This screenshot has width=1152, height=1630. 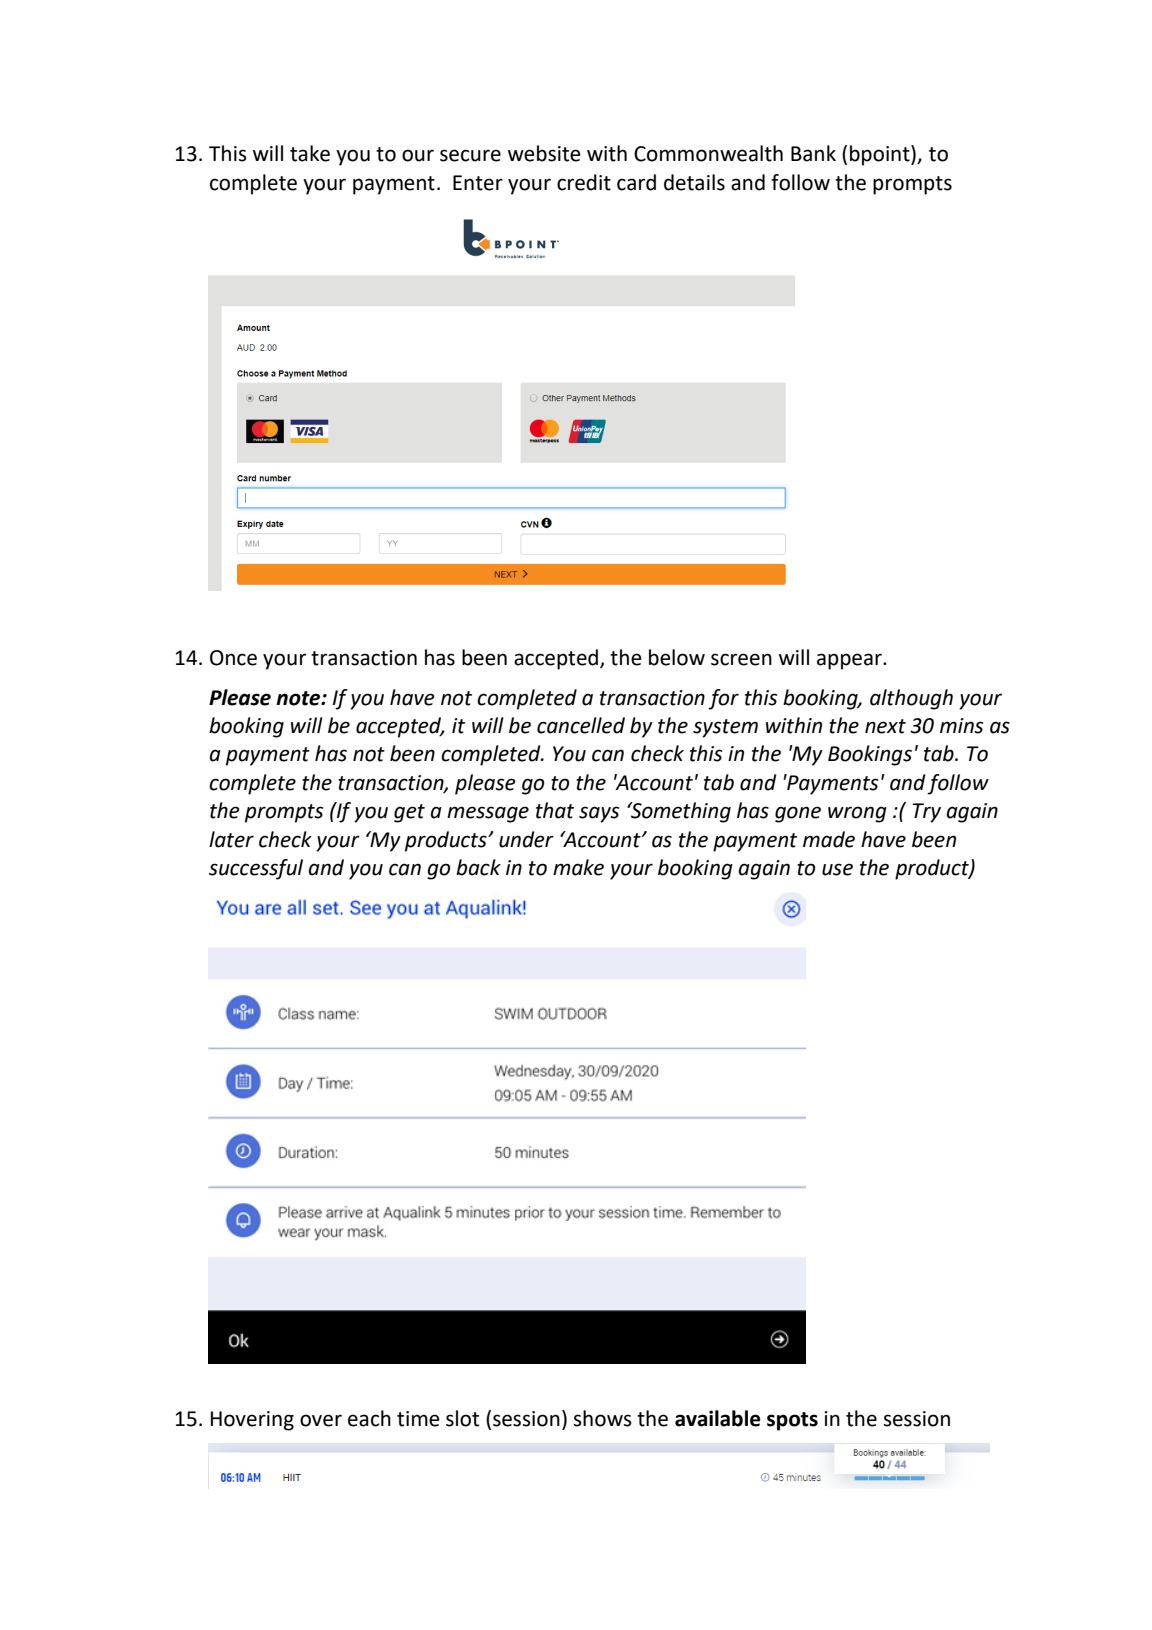 What do you see at coordinates (813, 153) in the screenshot?
I see `Bank` at bounding box center [813, 153].
